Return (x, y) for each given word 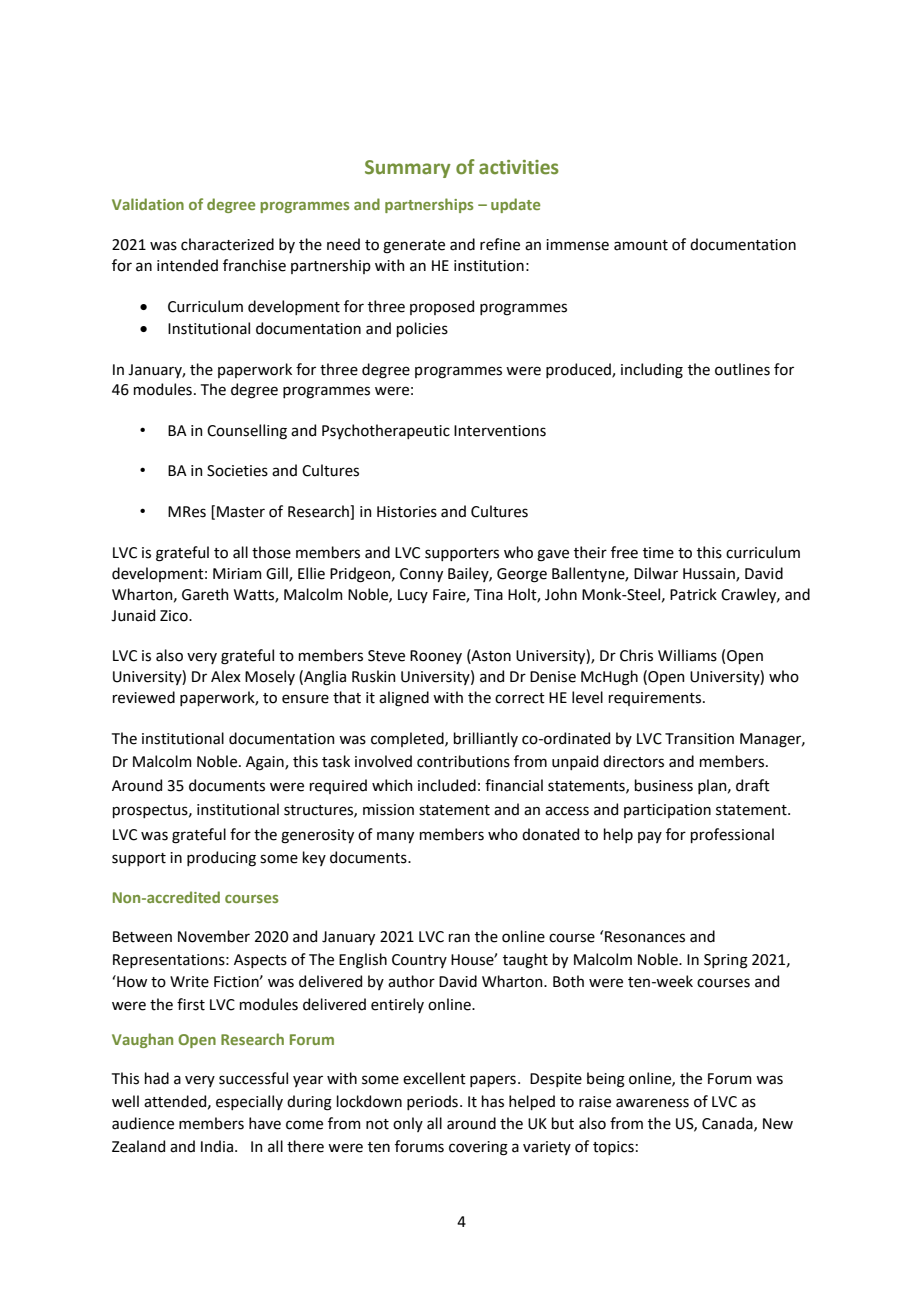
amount (641, 245)
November (214, 936)
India (218, 1146)
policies (422, 329)
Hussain (710, 574)
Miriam (237, 574)
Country (419, 961)
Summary (408, 169)
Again (266, 763)
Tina (488, 595)
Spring (726, 961)
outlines (742, 369)
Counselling (247, 432)
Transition (699, 739)
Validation (148, 204)
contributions (463, 761)
